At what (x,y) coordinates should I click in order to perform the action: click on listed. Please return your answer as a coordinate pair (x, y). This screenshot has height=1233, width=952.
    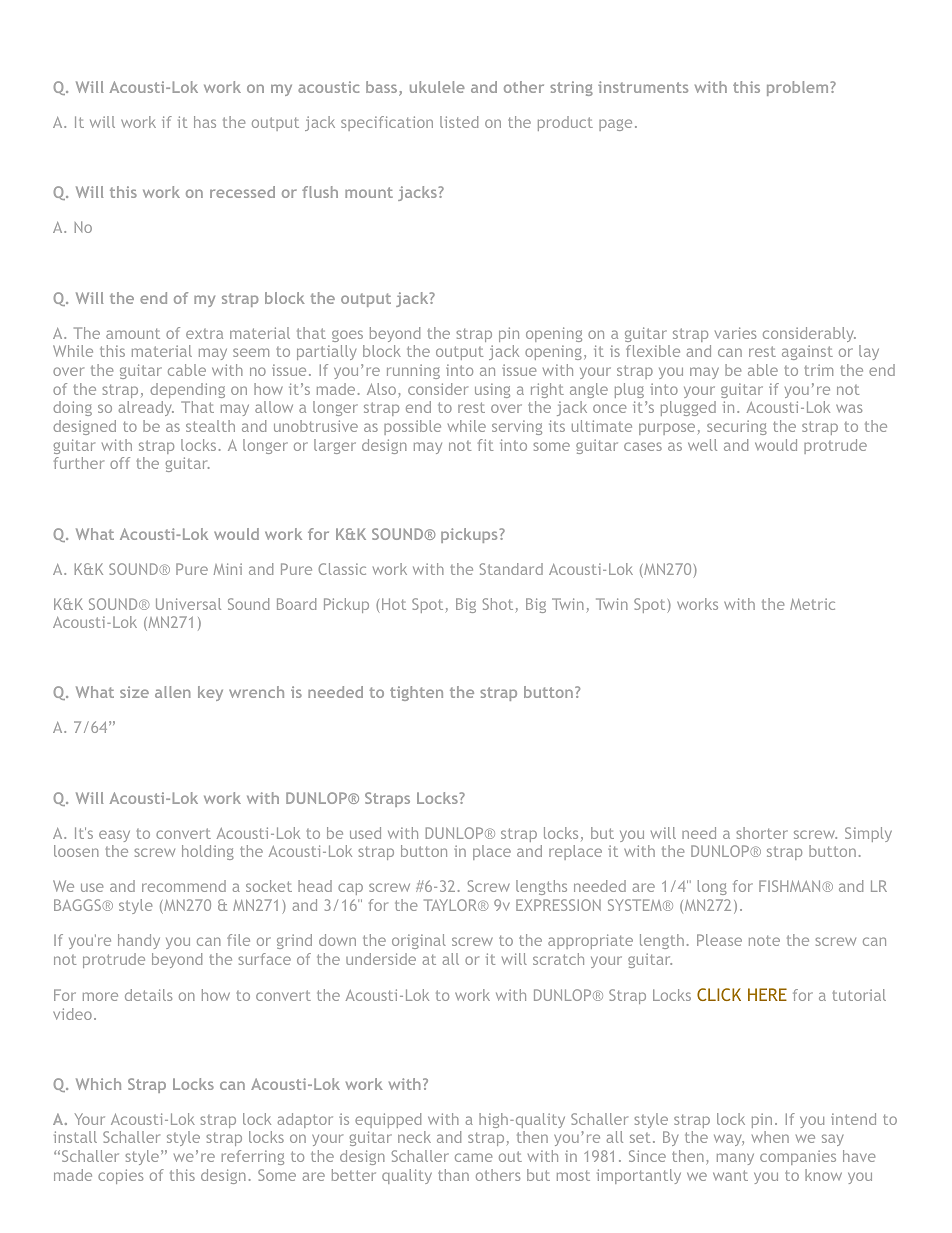
    Looking at the image, I should click on (459, 122).
